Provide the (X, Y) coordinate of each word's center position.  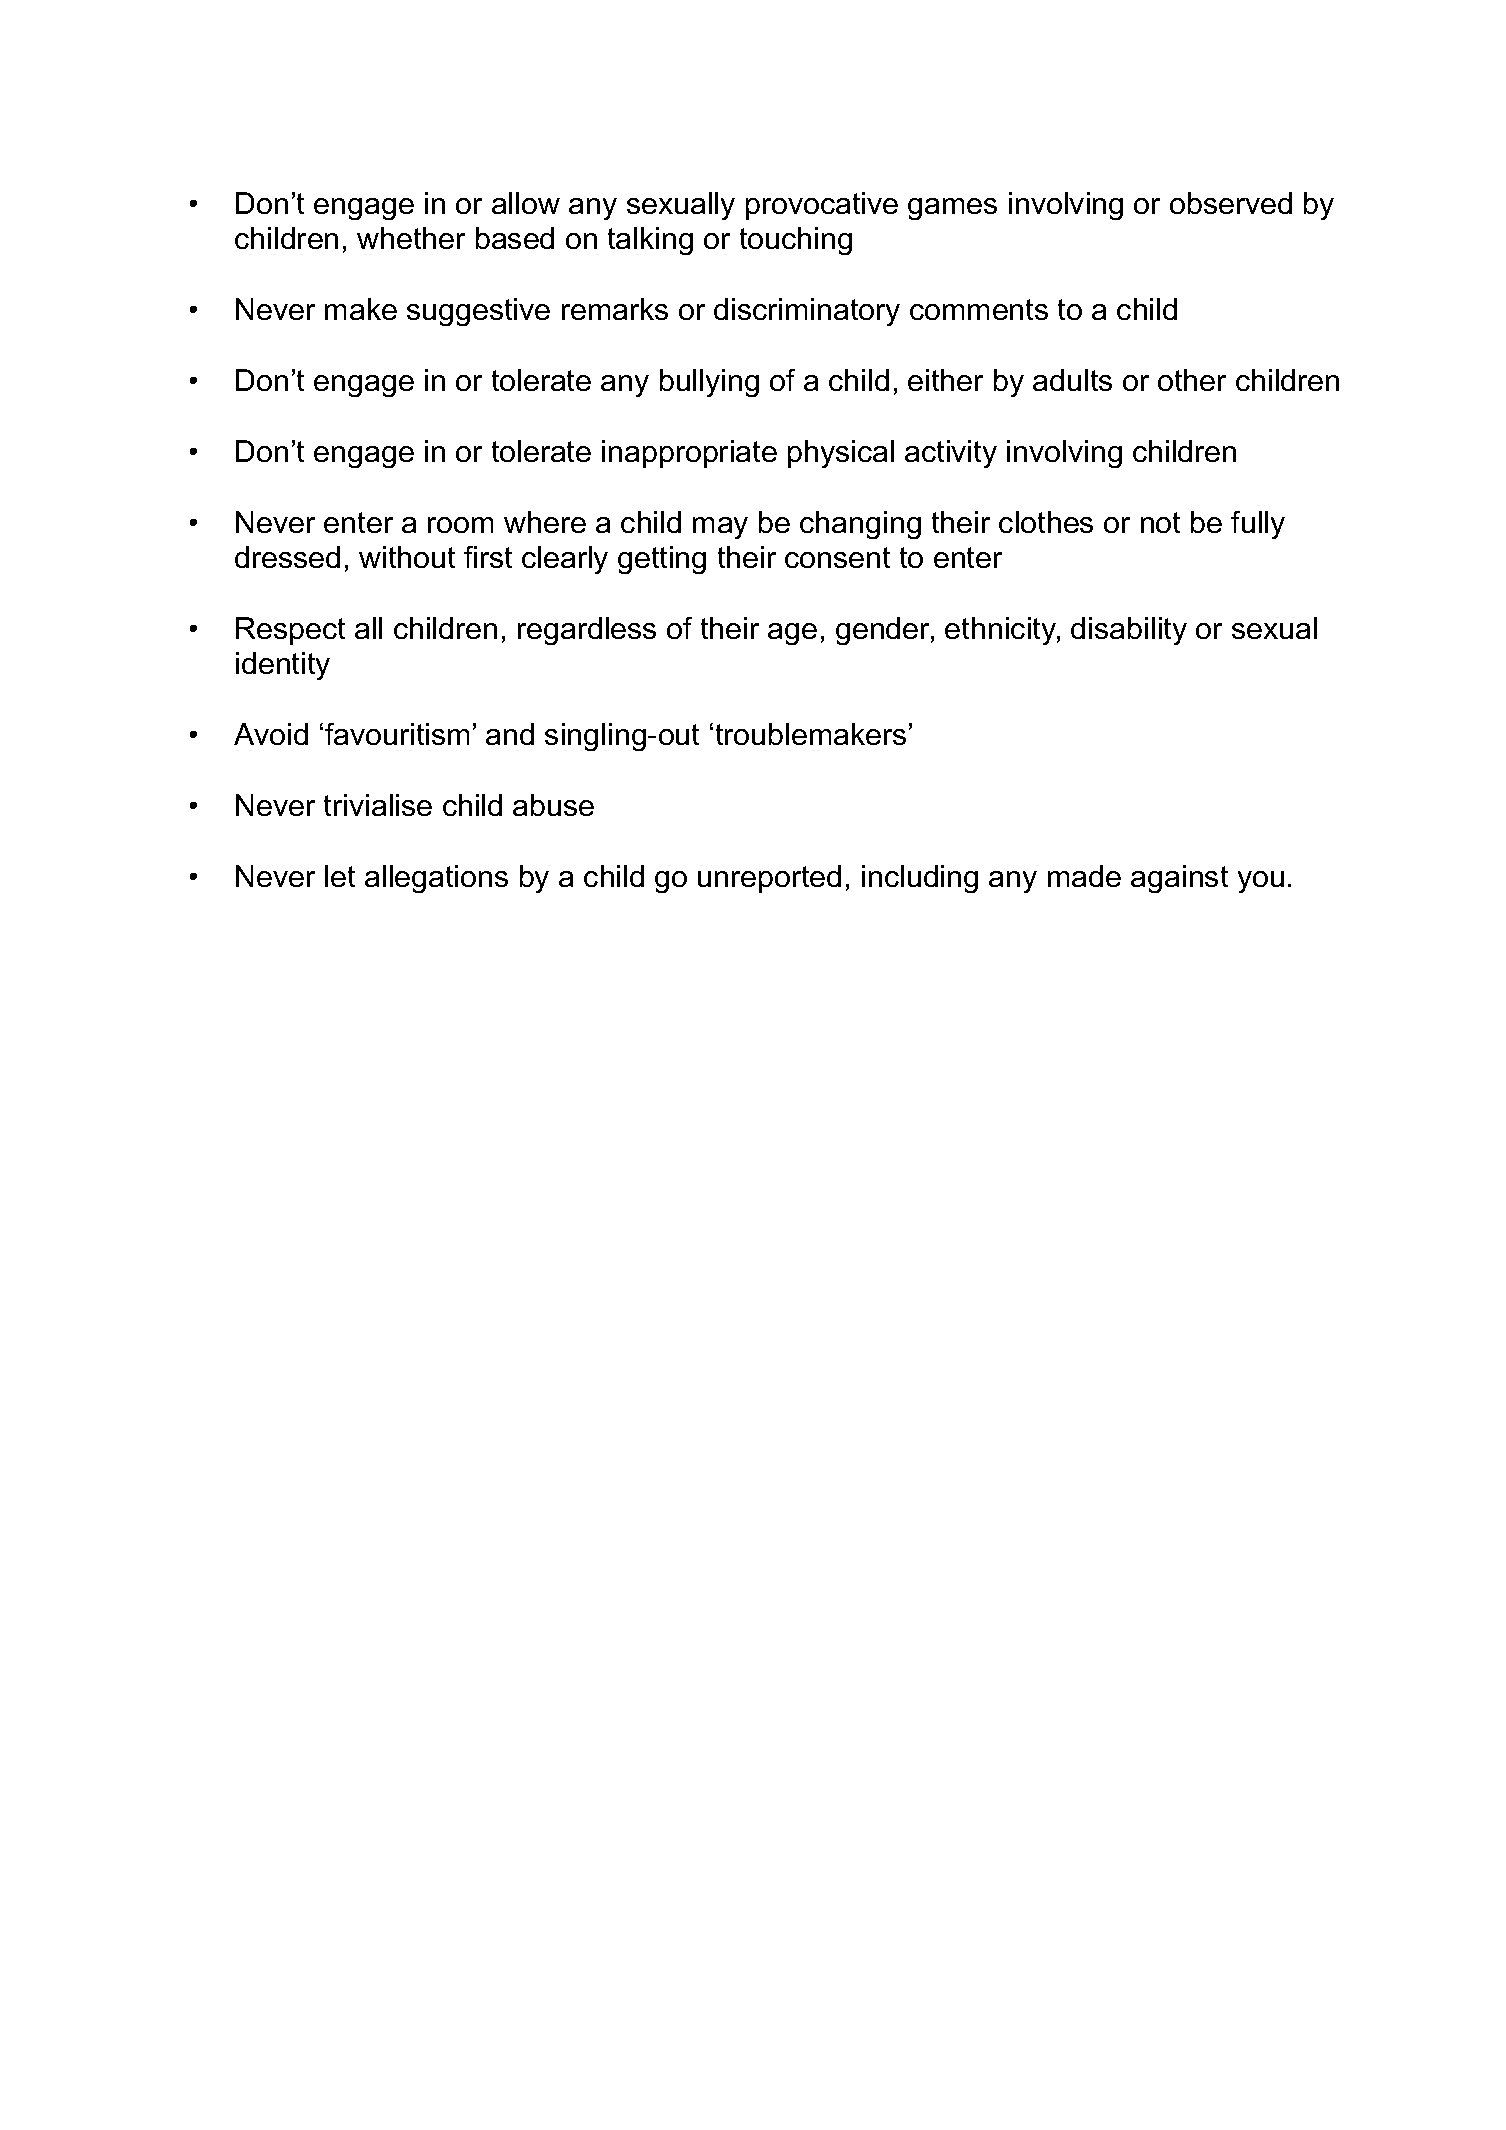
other (1192, 380)
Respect (290, 631)
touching (796, 241)
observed (1231, 203)
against (1179, 879)
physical (841, 454)
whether (411, 238)
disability (1129, 631)
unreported (769, 879)
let (340, 876)
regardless (587, 631)
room (460, 525)
